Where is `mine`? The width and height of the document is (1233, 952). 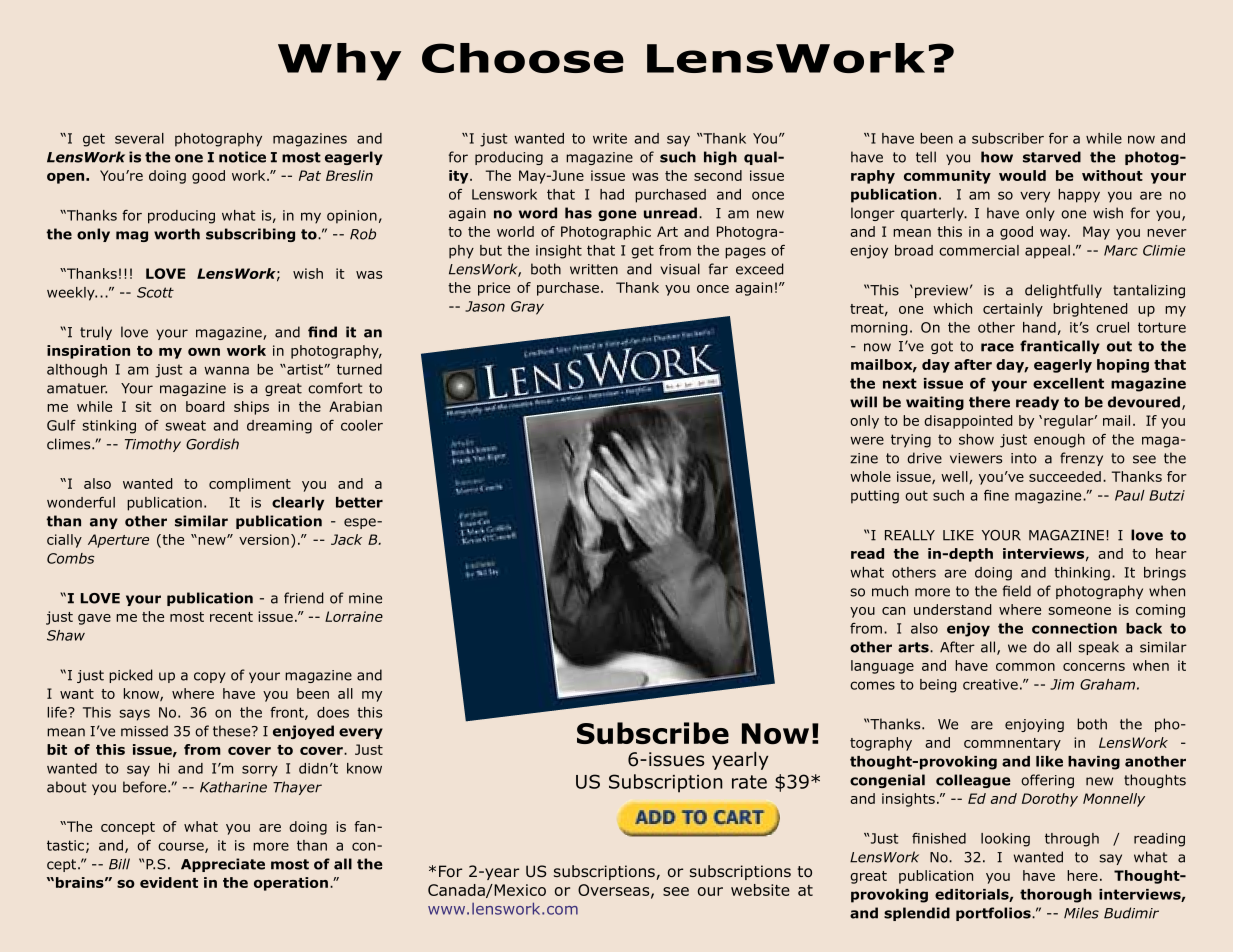
mine is located at coordinates (365, 598).
